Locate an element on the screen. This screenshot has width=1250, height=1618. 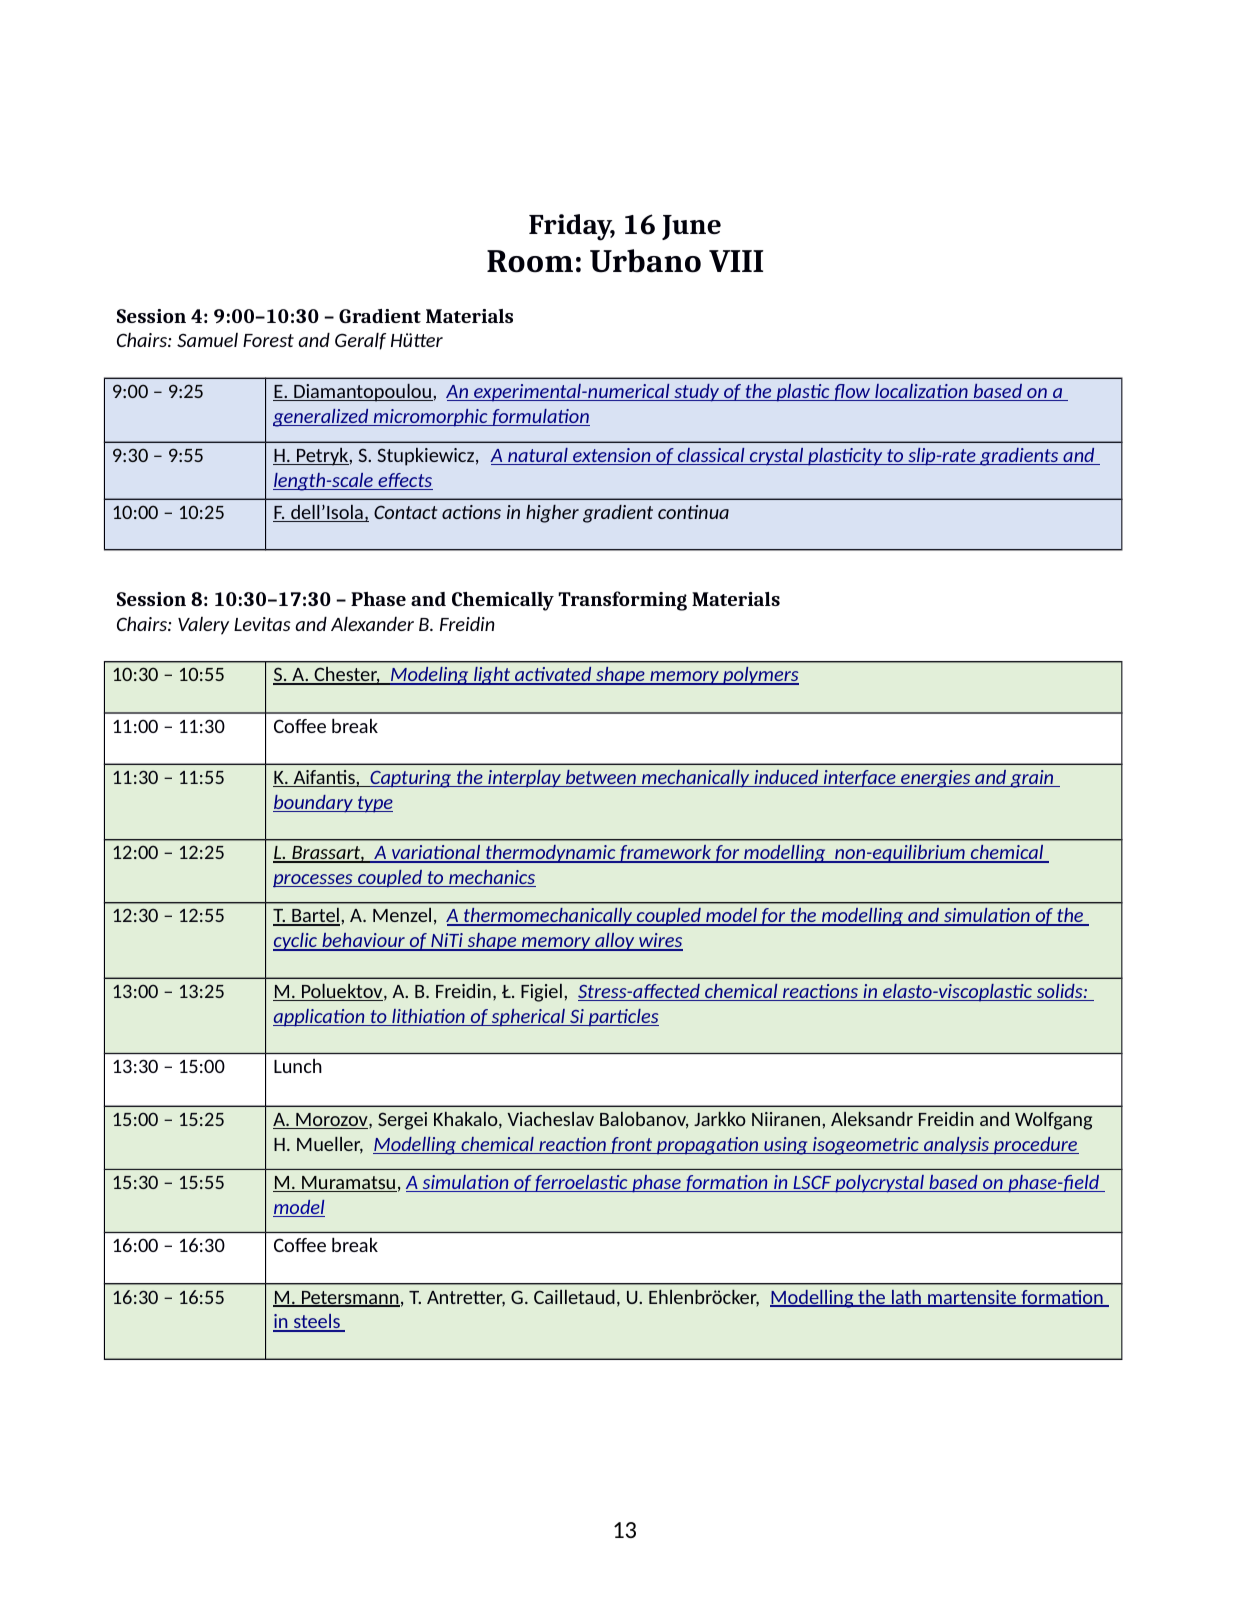
localization is located at coordinates (921, 392).
